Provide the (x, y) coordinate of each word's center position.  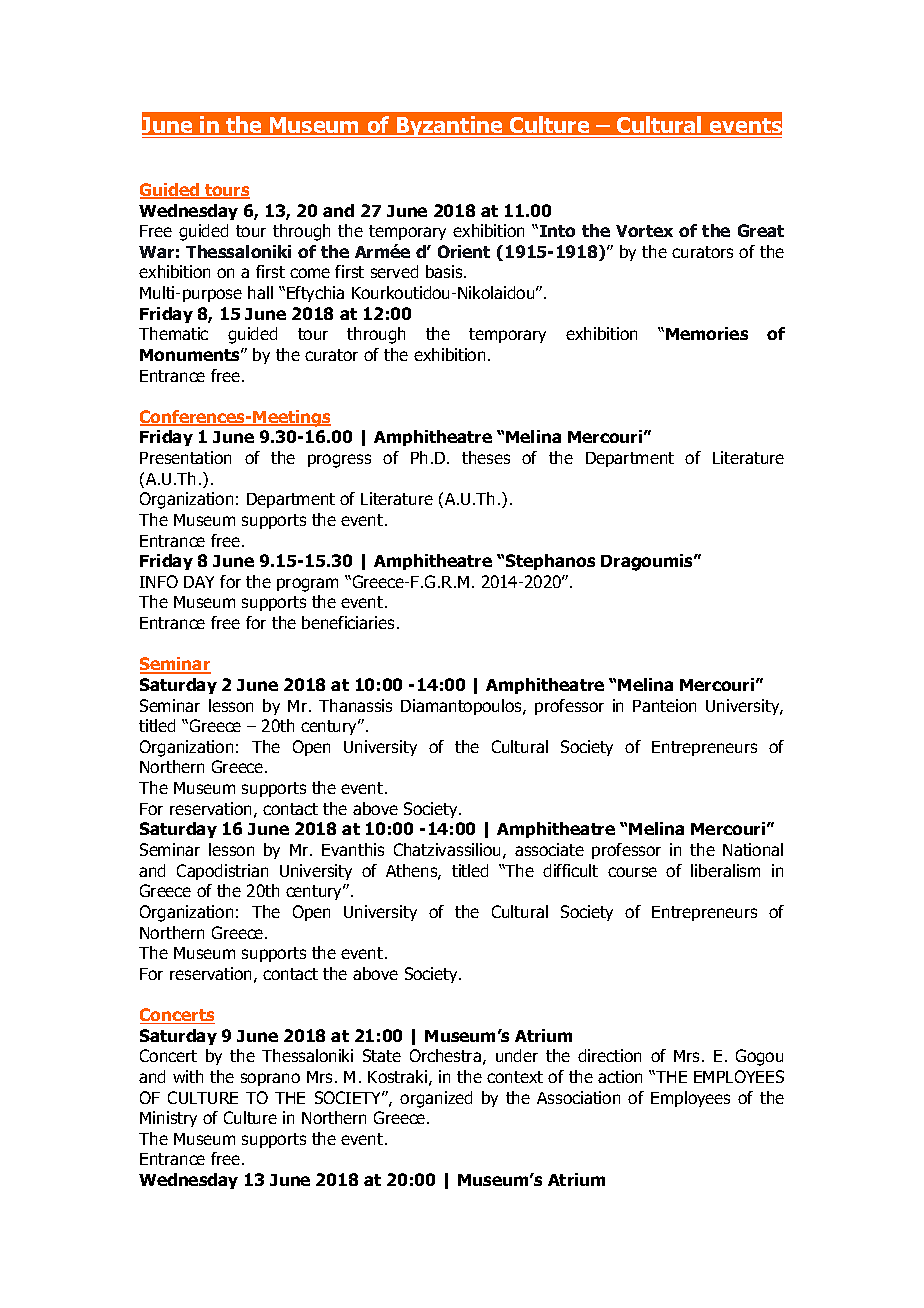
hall (260, 292)
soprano (270, 1079)
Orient (464, 251)
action (620, 1076)
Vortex (644, 231)
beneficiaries (348, 622)
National (753, 849)
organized (436, 1099)
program (307, 585)
